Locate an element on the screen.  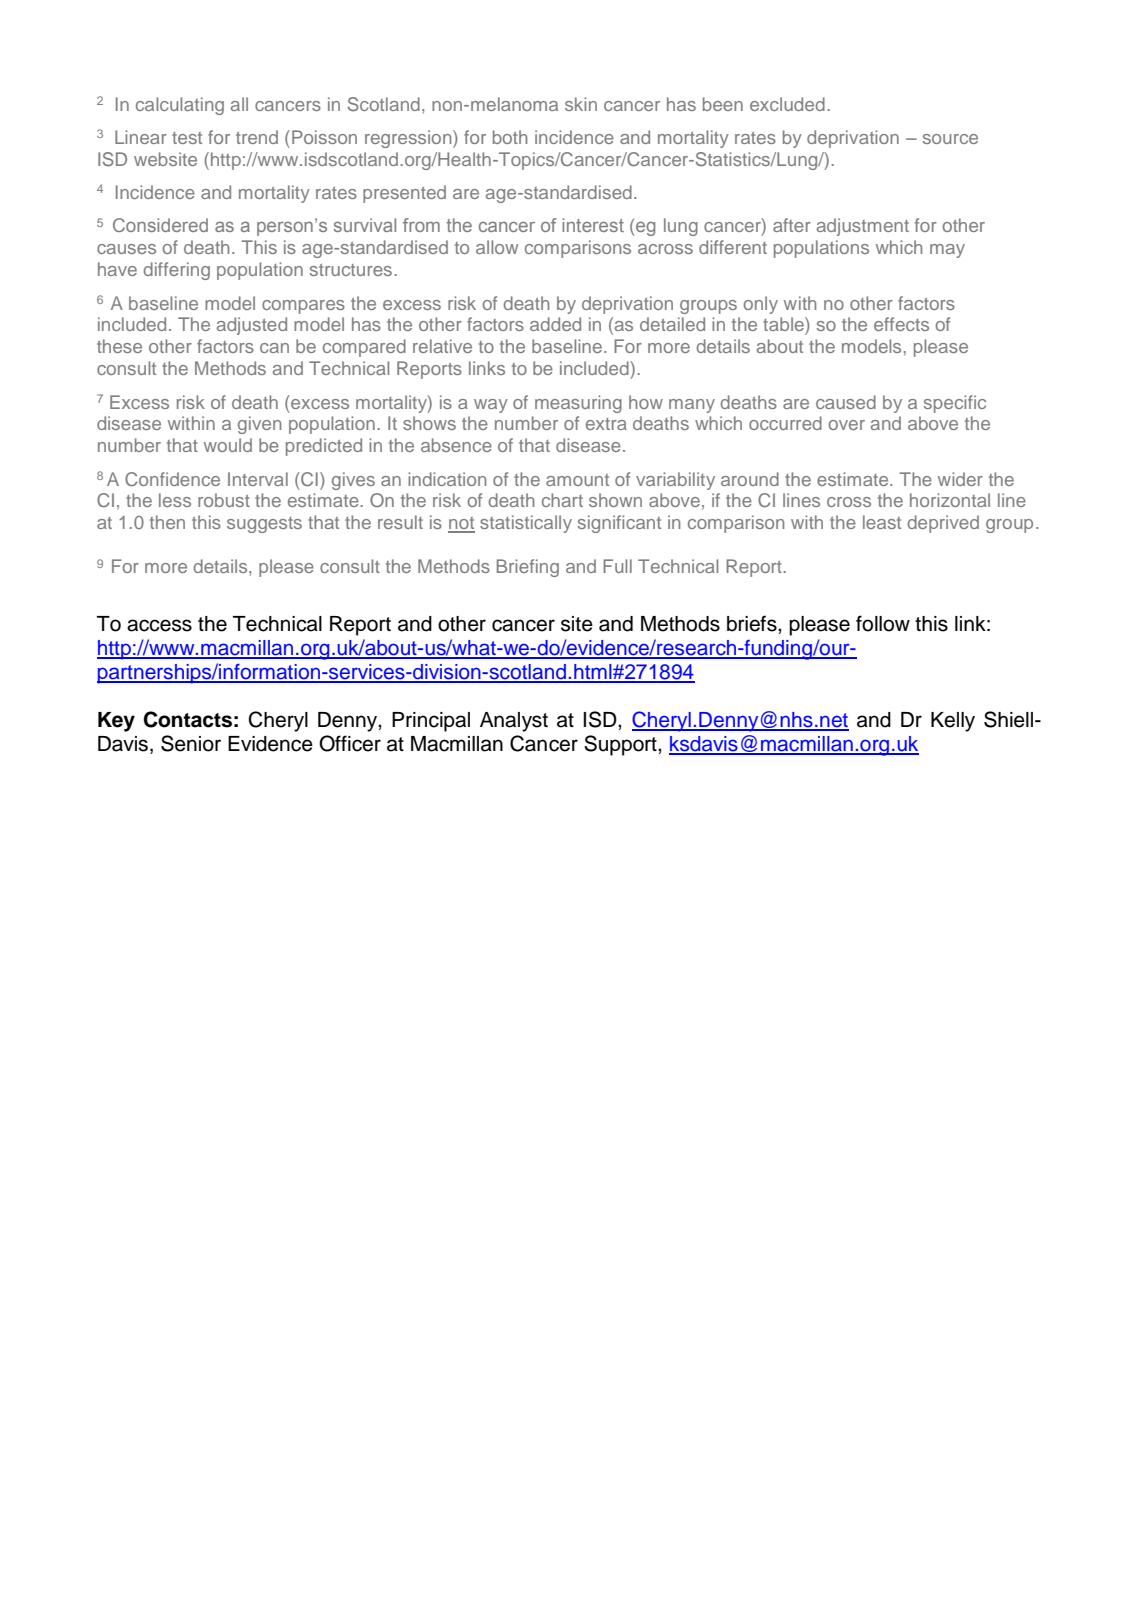
test is located at coordinates (187, 138).
